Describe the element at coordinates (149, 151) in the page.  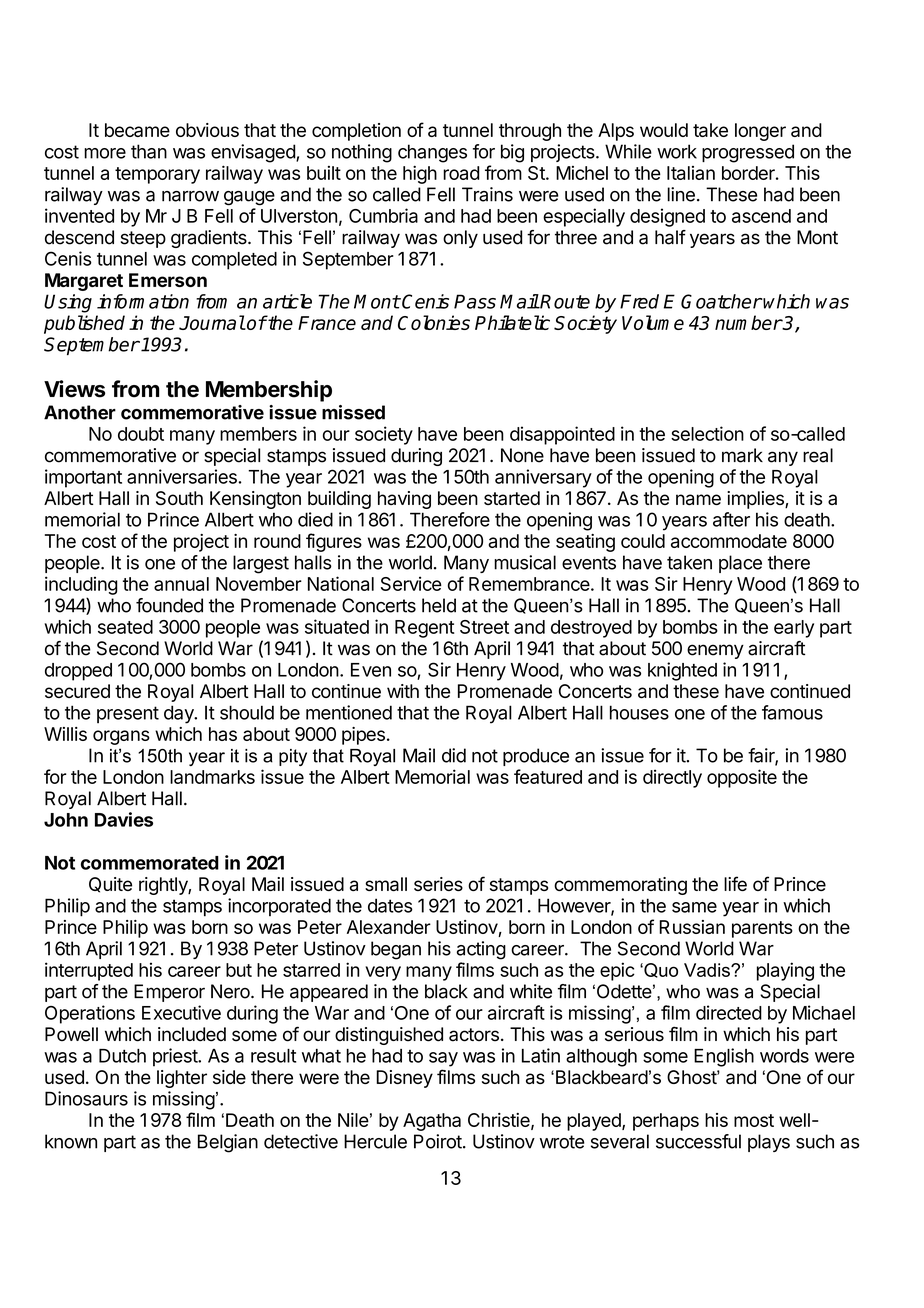
I see `than` at that location.
